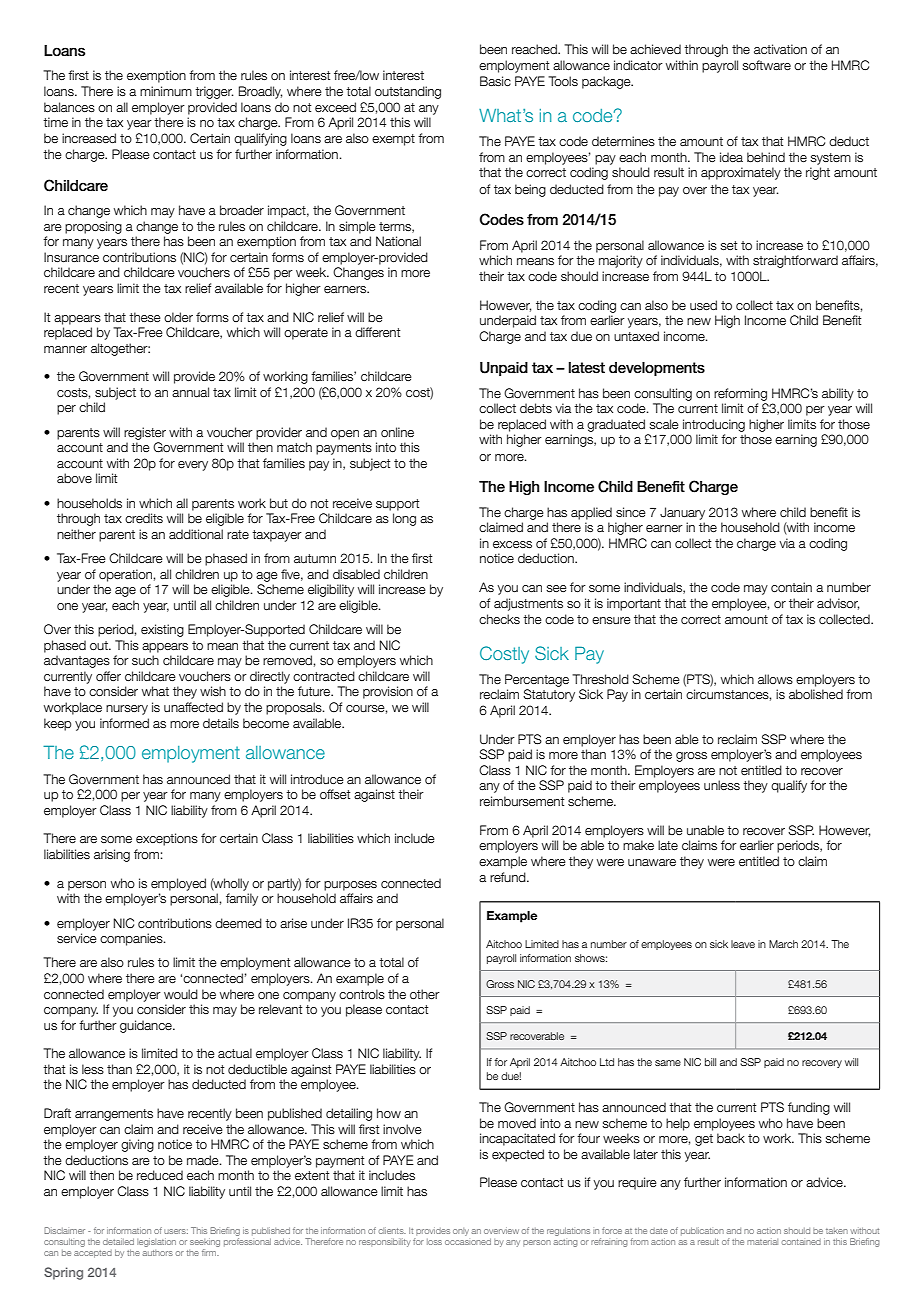 The image size is (924, 1308). I want to click on software, so click(766, 65).
